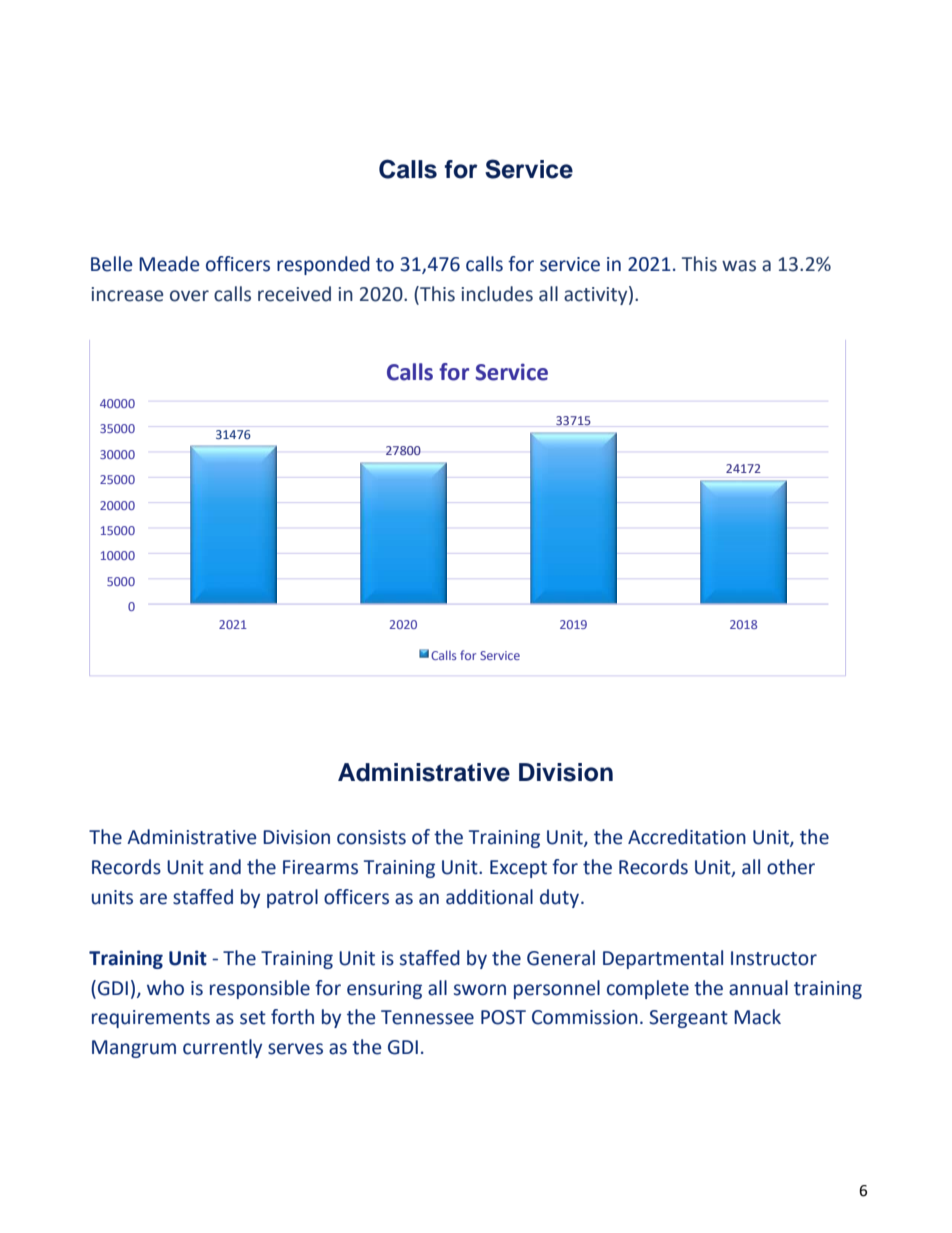  Describe the element at coordinates (791, 867) in the screenshot. I see `other` at that location.
